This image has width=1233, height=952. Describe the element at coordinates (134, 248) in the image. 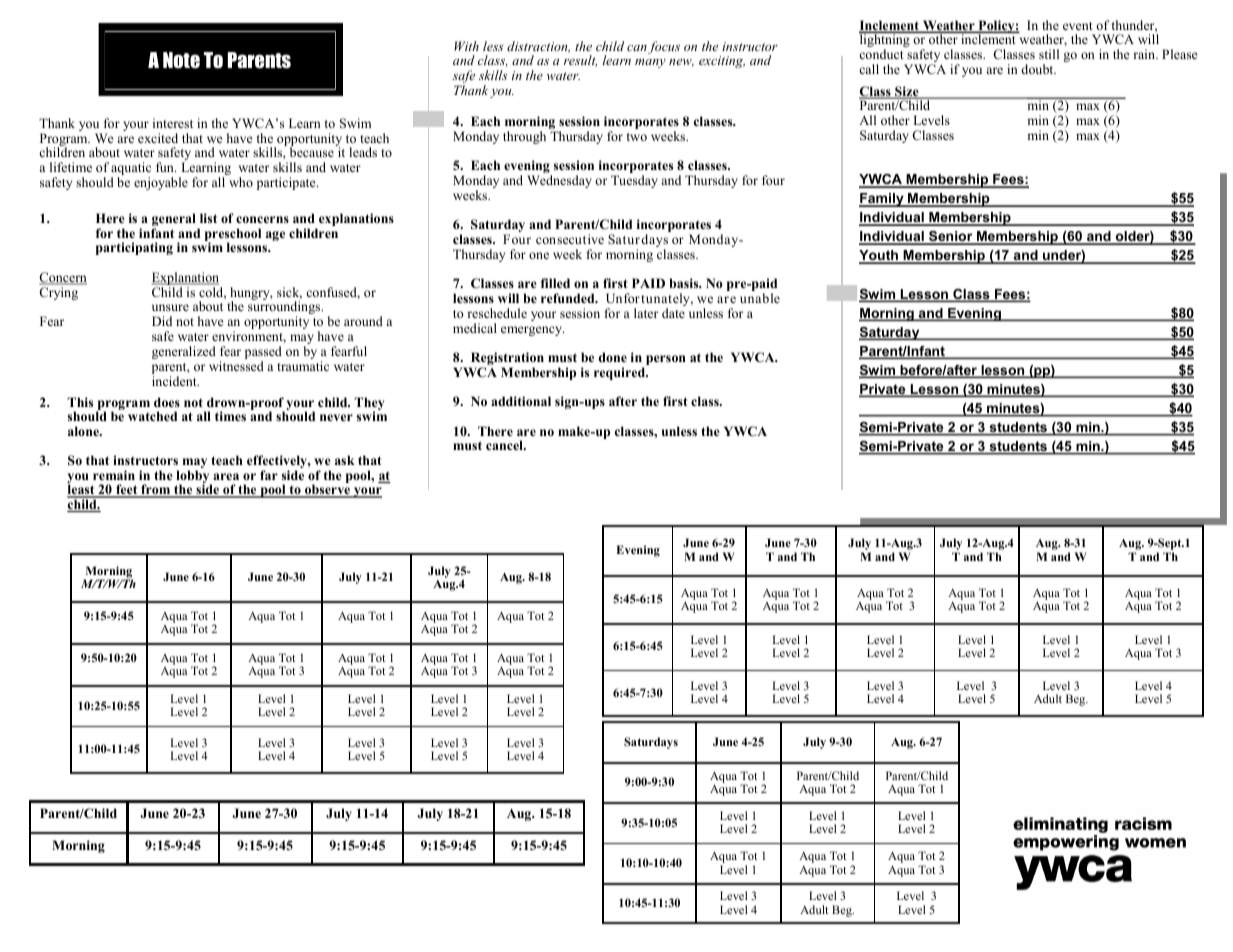

I see `participating` at that location.
